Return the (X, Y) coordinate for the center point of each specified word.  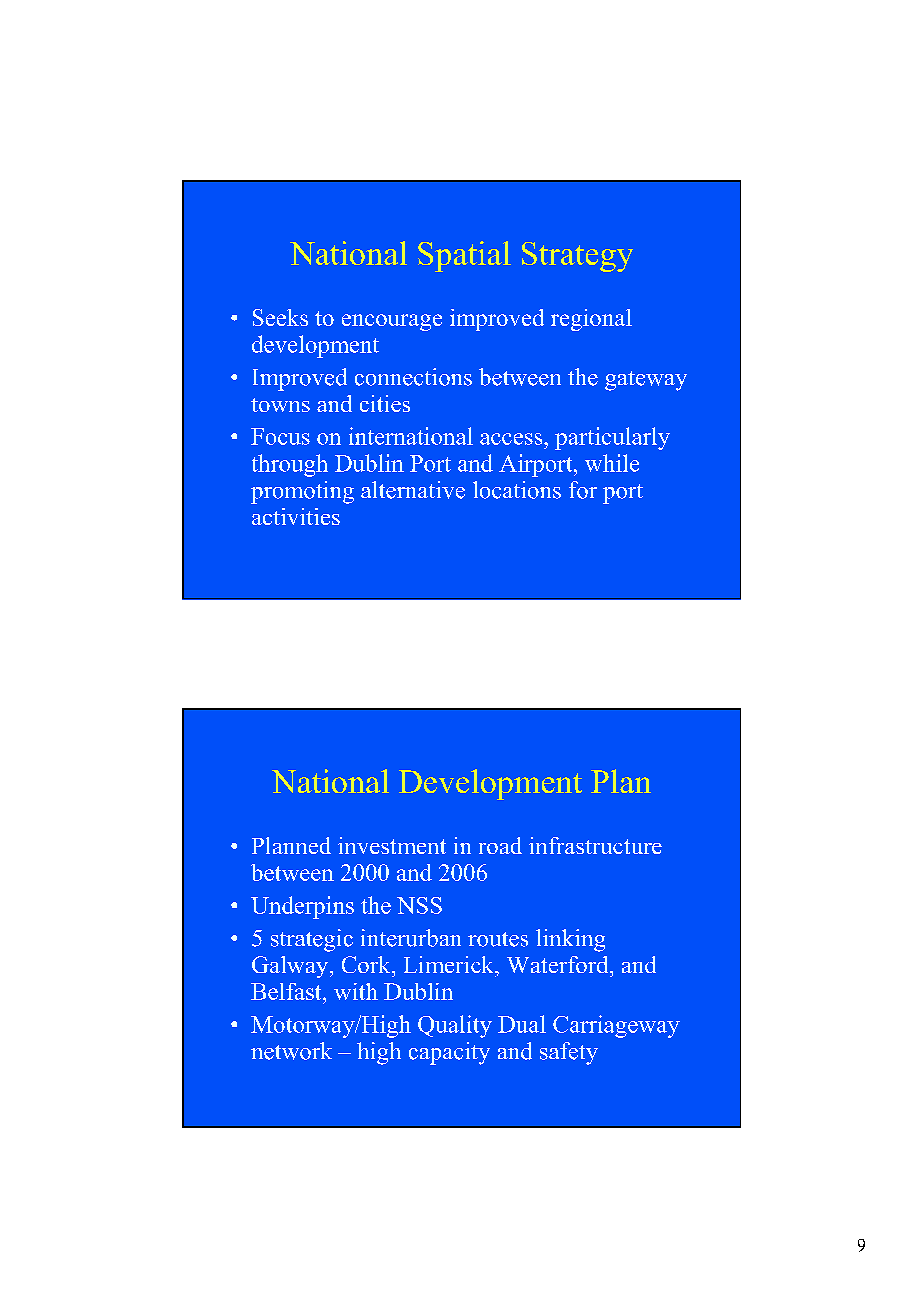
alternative (413, 490)
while (612, 463)
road (500, 845)
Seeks (280, 317)
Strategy (577, 257)
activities (296, 516)
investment (392, 845)
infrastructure (595, 845)
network (291, 1051)
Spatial (464, 256)
